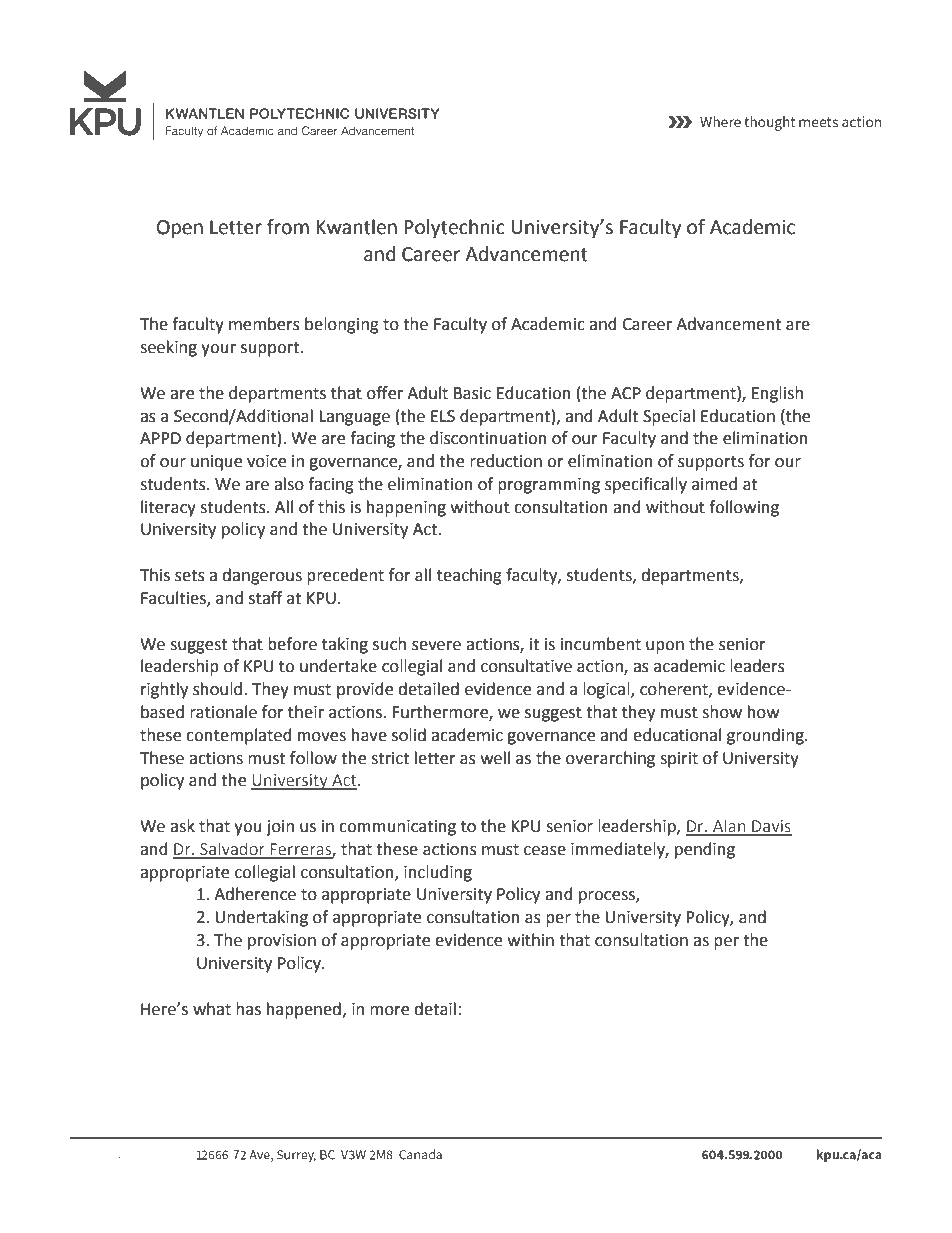  Describe the element at coordinates (665, 647) in the screenshot. I see `upon` at that location.
